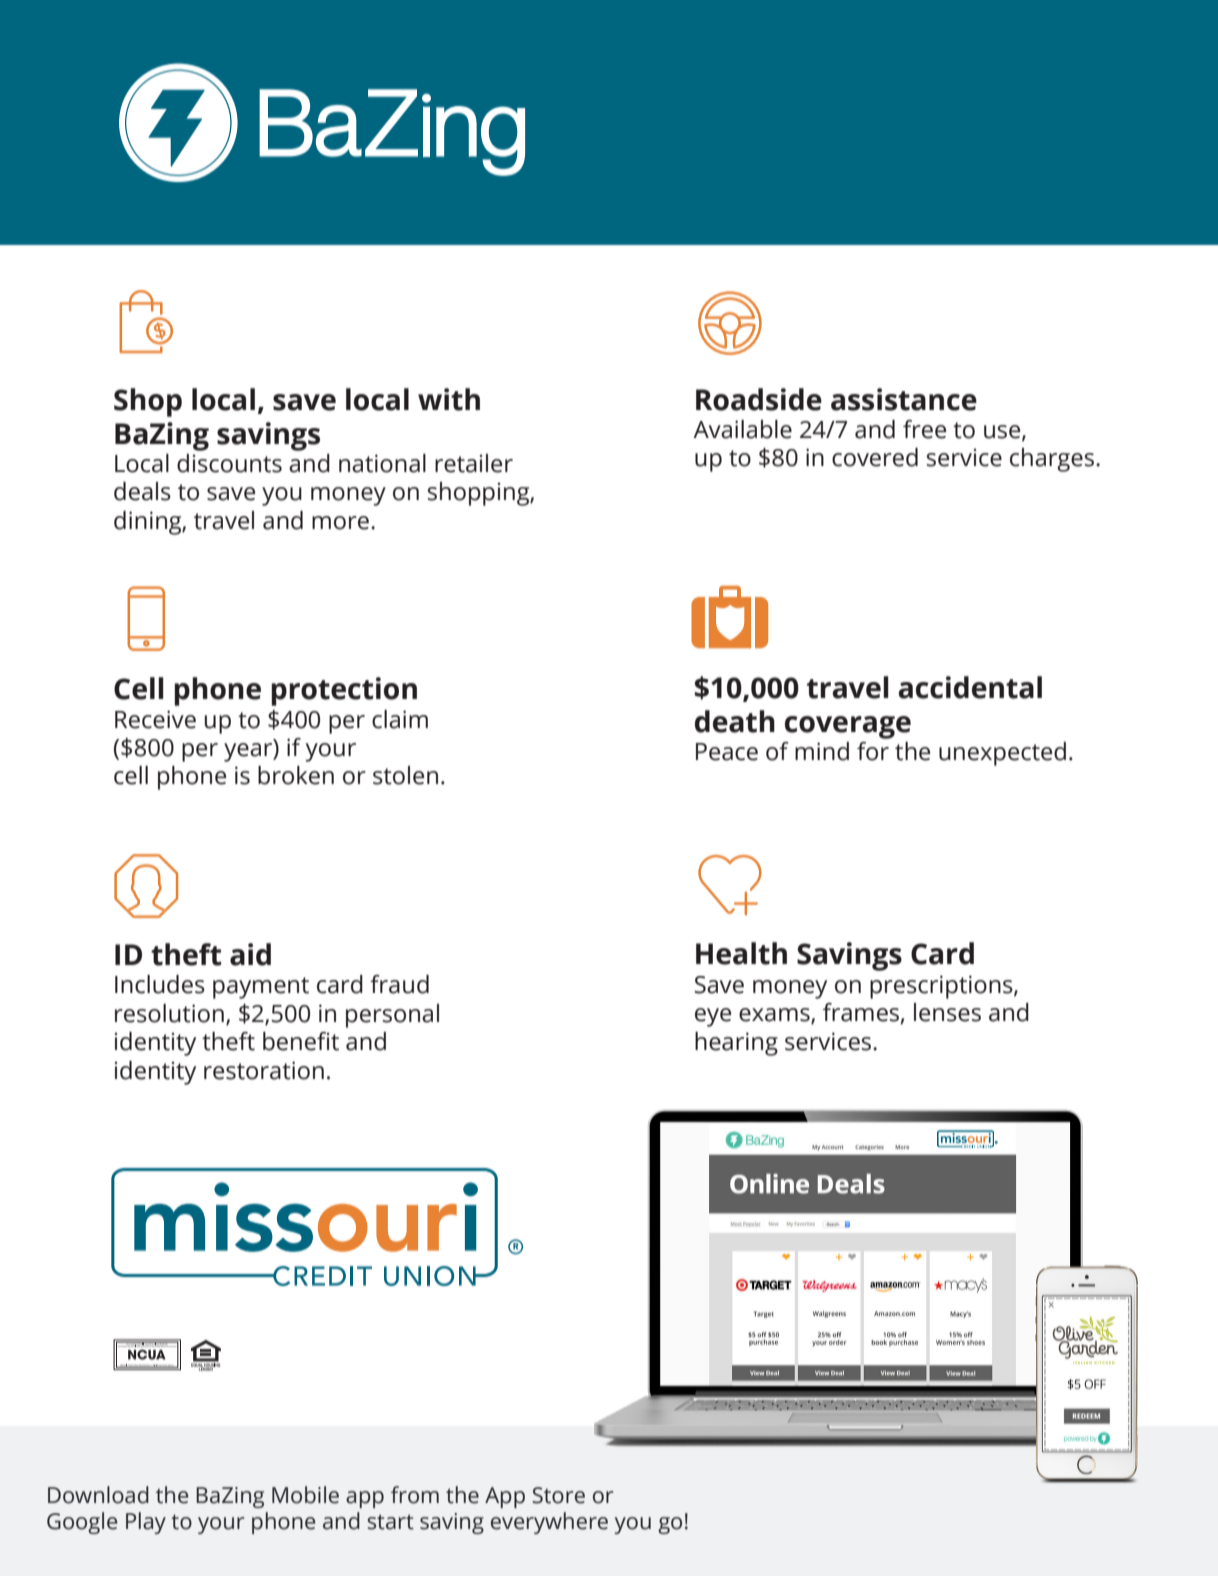 Image resolution: width=1218 pixels, height=1576 pixels. What do you see at coordinates (399, 984) in the screenshot?
I see `fraud` at bounding box center [399, 984].
